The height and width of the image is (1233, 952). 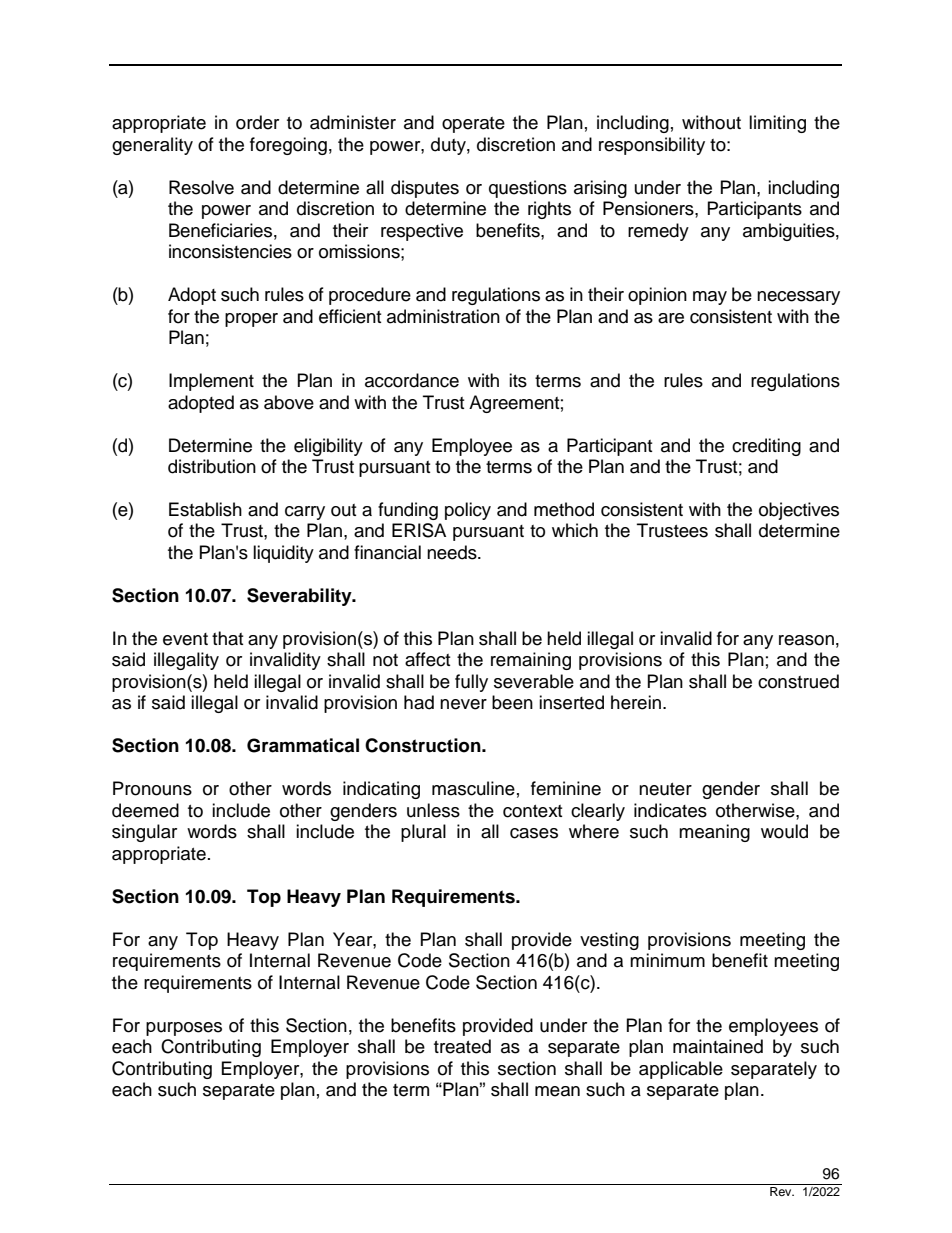 What do you see at coordinates (473, 125) in the image?
I see `operate` at bounding box center [473, 125].
